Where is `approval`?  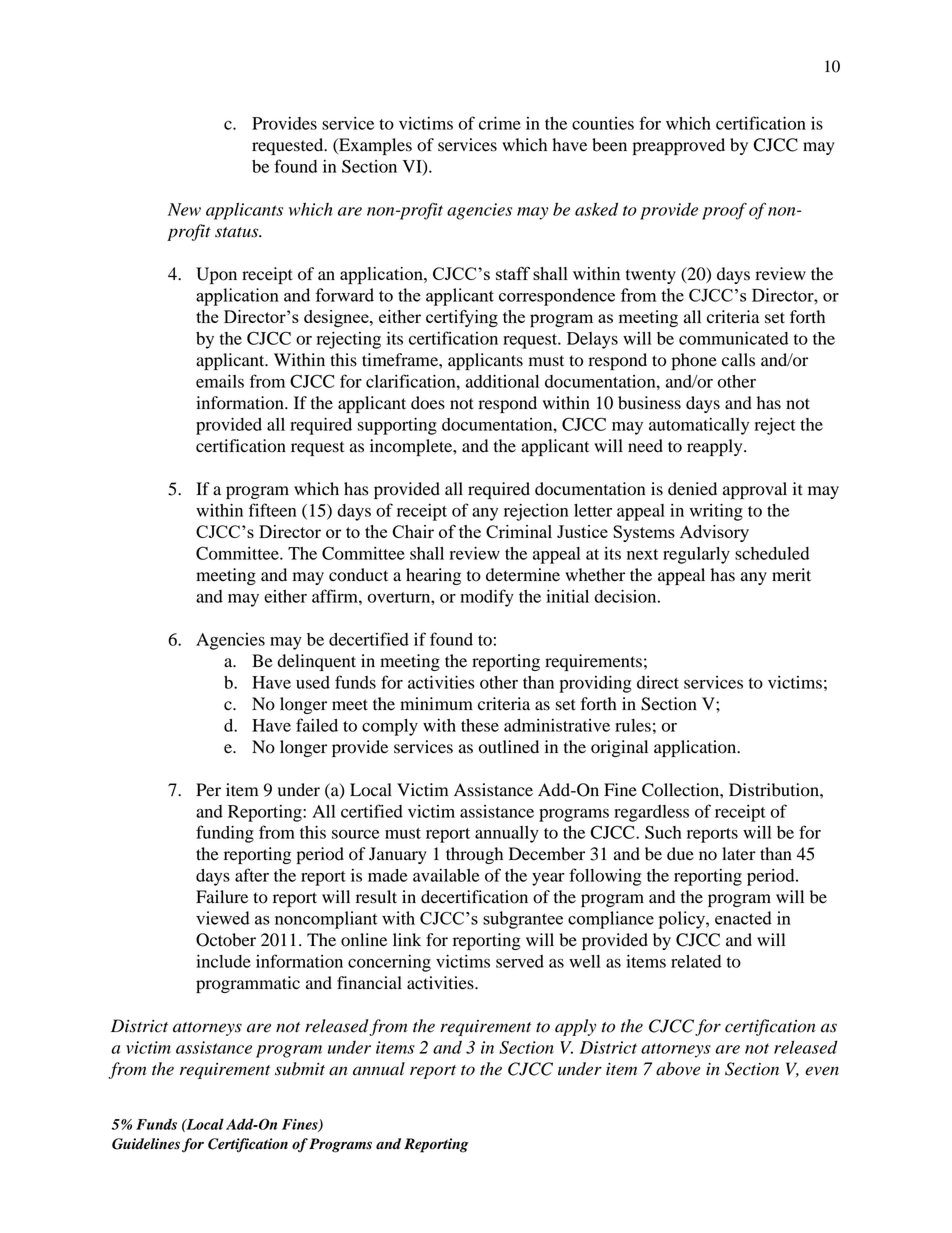 approval is located at coordinates (755, 490).
